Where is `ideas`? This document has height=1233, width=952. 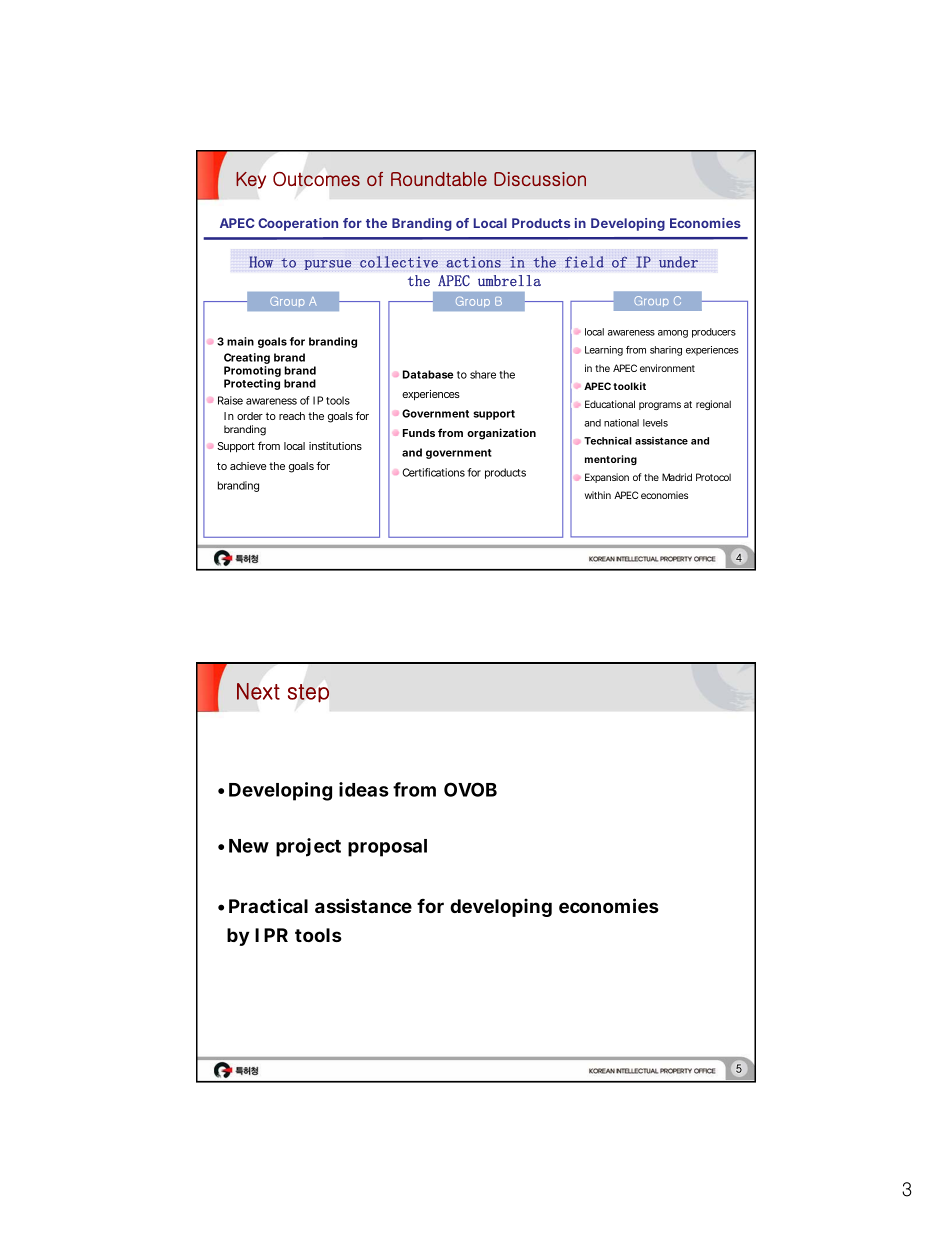
ideas is located at coordinates (364, 789).
